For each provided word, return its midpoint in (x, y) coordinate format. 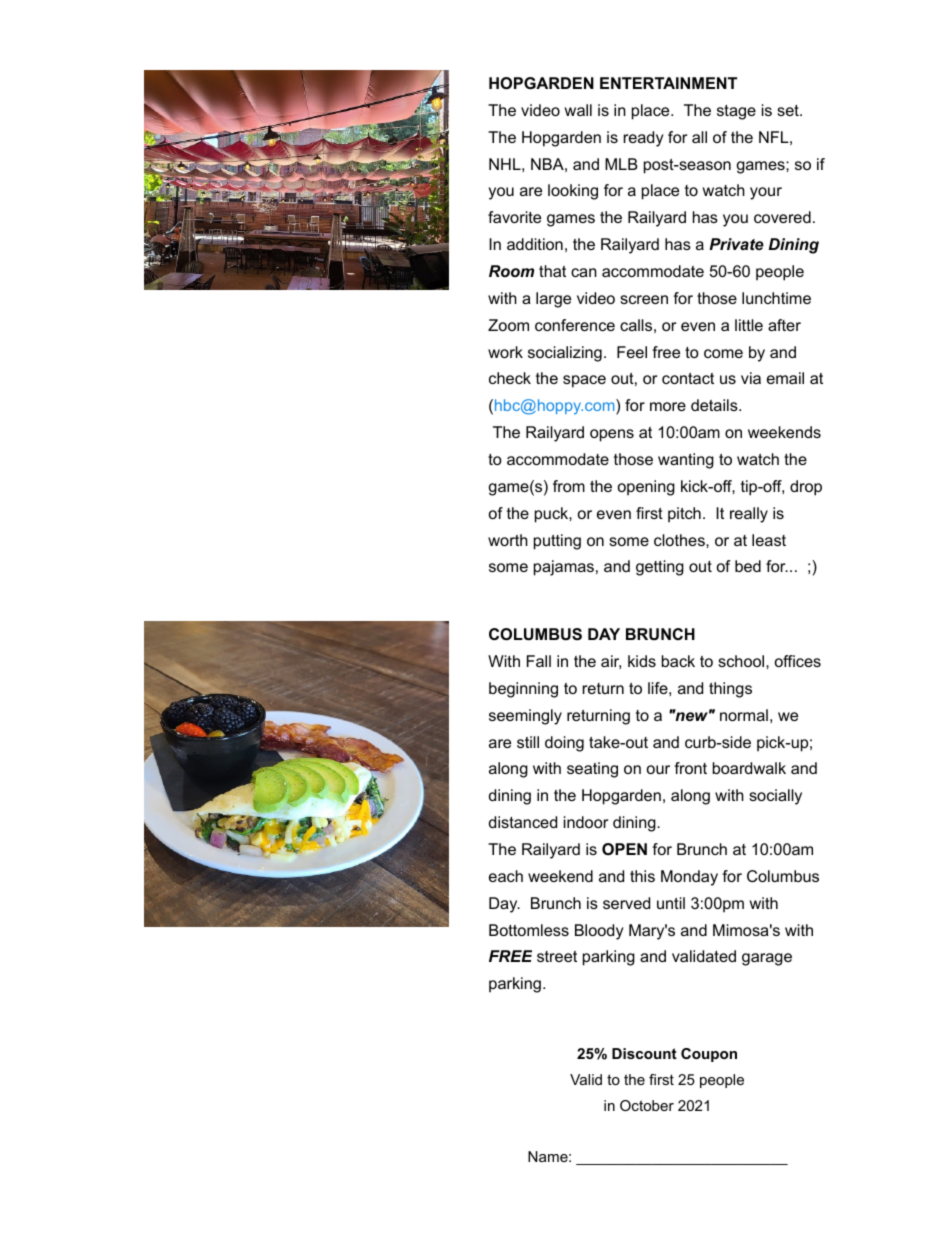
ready (644, 139)
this (642, 876)
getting (660, 568)
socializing (565, 354)
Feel (632, 352)
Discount (644, 1053)
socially (775, 797)
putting (557, 542)
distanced (523, 822)
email (785, 378)
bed (748, 566)
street (557, 956)
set (789, 110)
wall (578, 110)
